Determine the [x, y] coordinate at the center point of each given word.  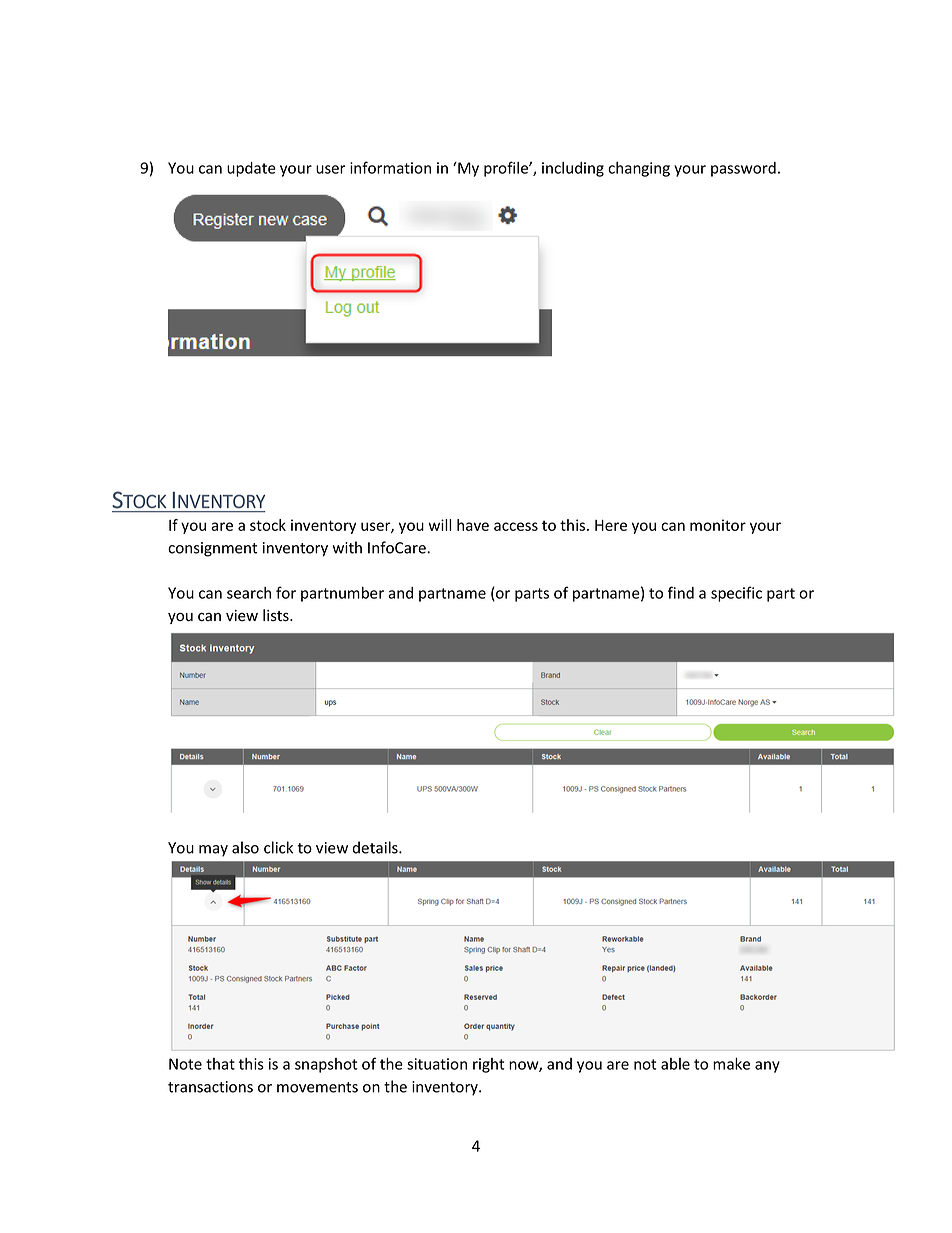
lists [277, 615]
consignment [213, 549]
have [473, 525]
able [675, 1064]
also [245, 847]
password [743, 169]
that [220, 1064]
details [376, 847]
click [278, 847]
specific [736, 594]
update [251, 169]
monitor [718, 525]
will [440, 525]
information [390, 167]
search [249, 593]
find [681, 592]
